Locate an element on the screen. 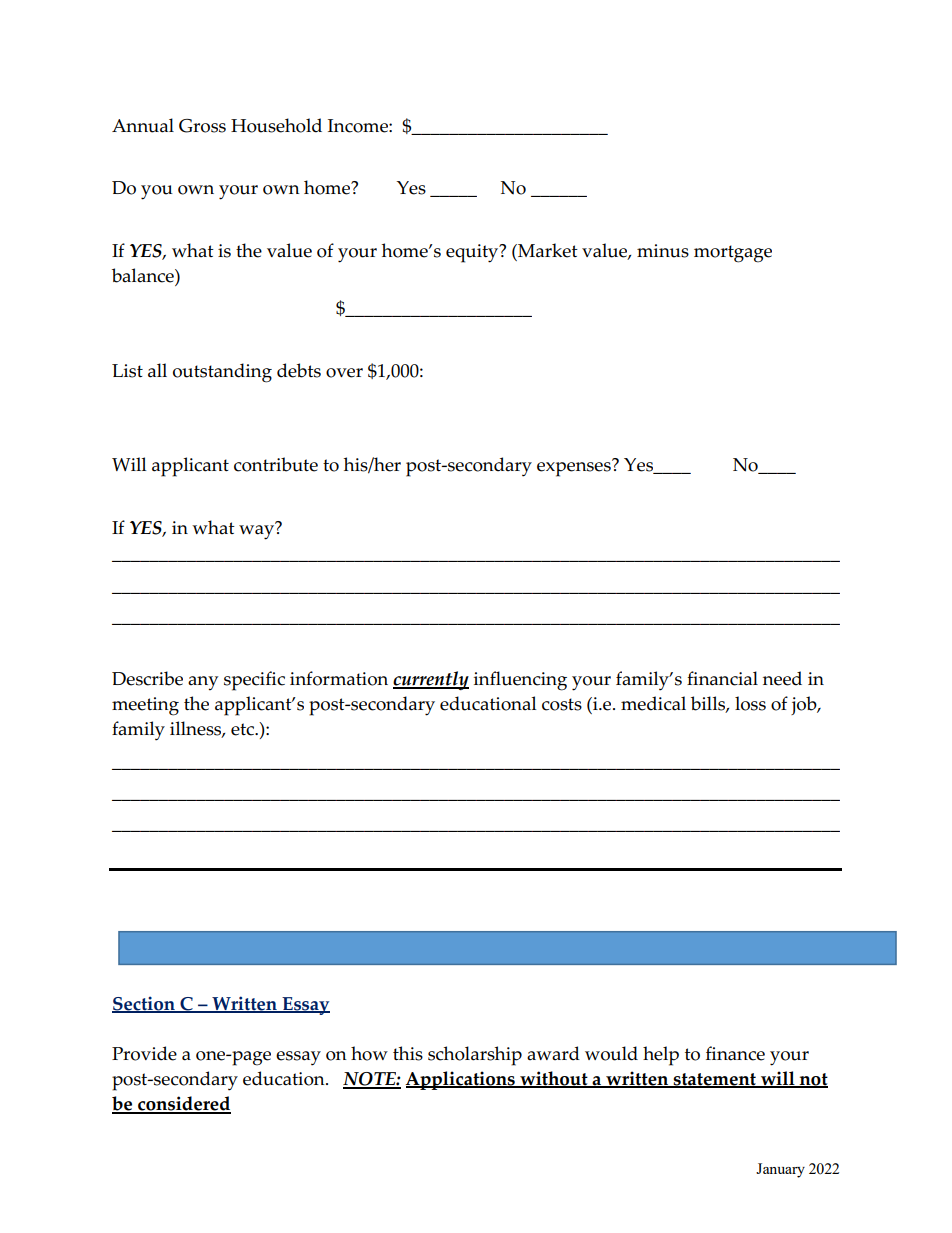 This screenshot has height=1233, width=952. currently is located at coordinates (431, 680).
